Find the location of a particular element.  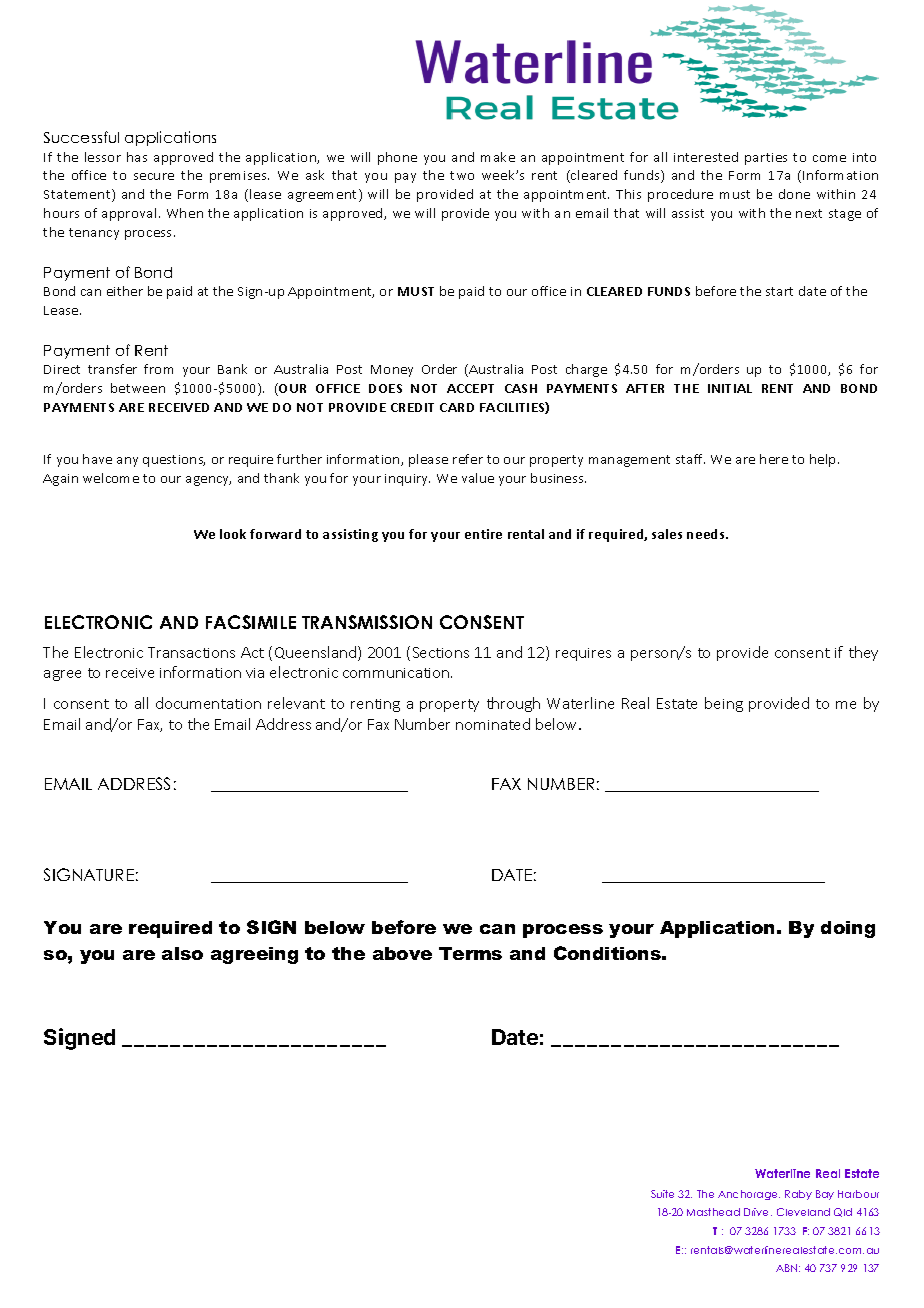

Suite is located at coordinates (662, 1194).
